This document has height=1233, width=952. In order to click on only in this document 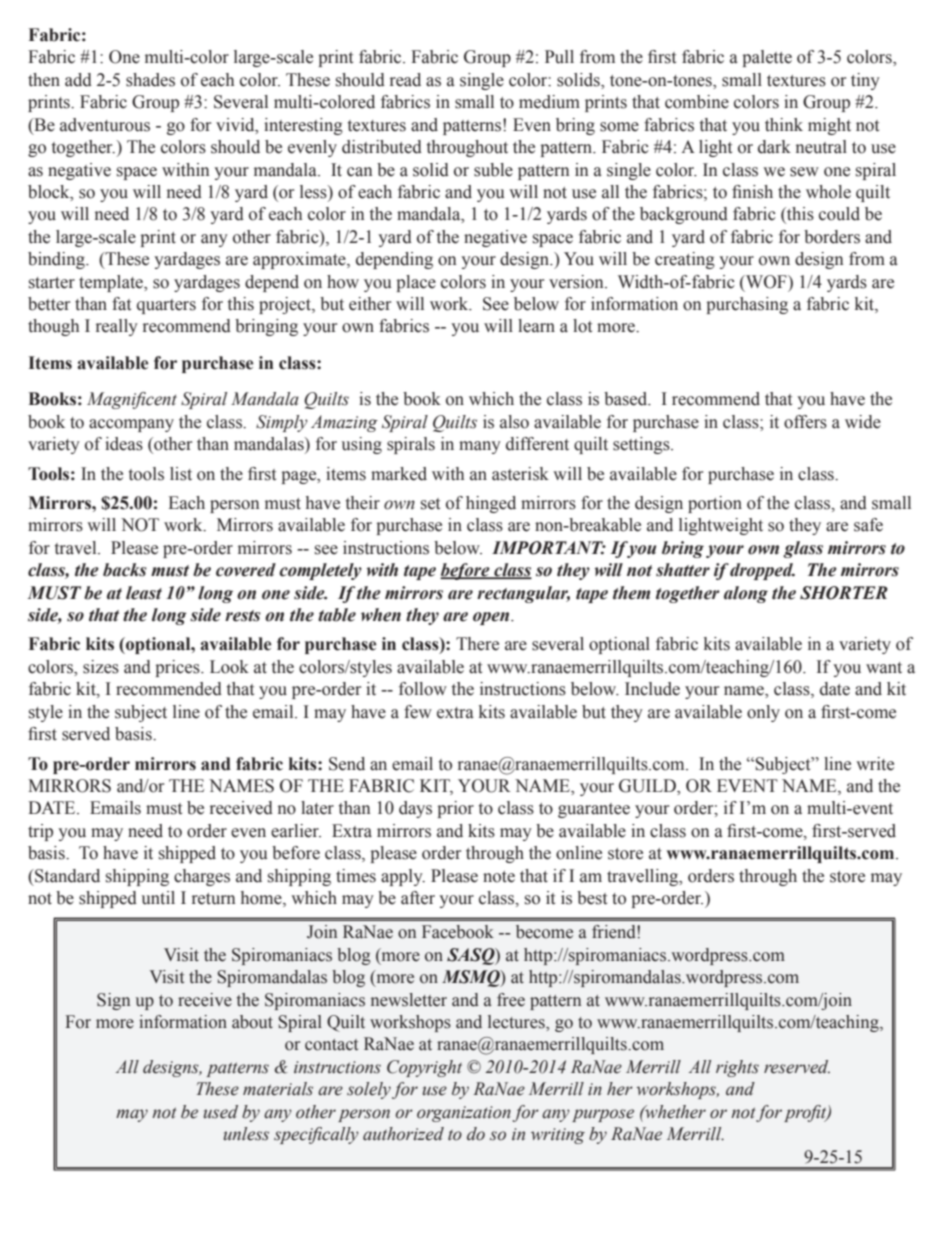, I will do `click(763, 713)`.
